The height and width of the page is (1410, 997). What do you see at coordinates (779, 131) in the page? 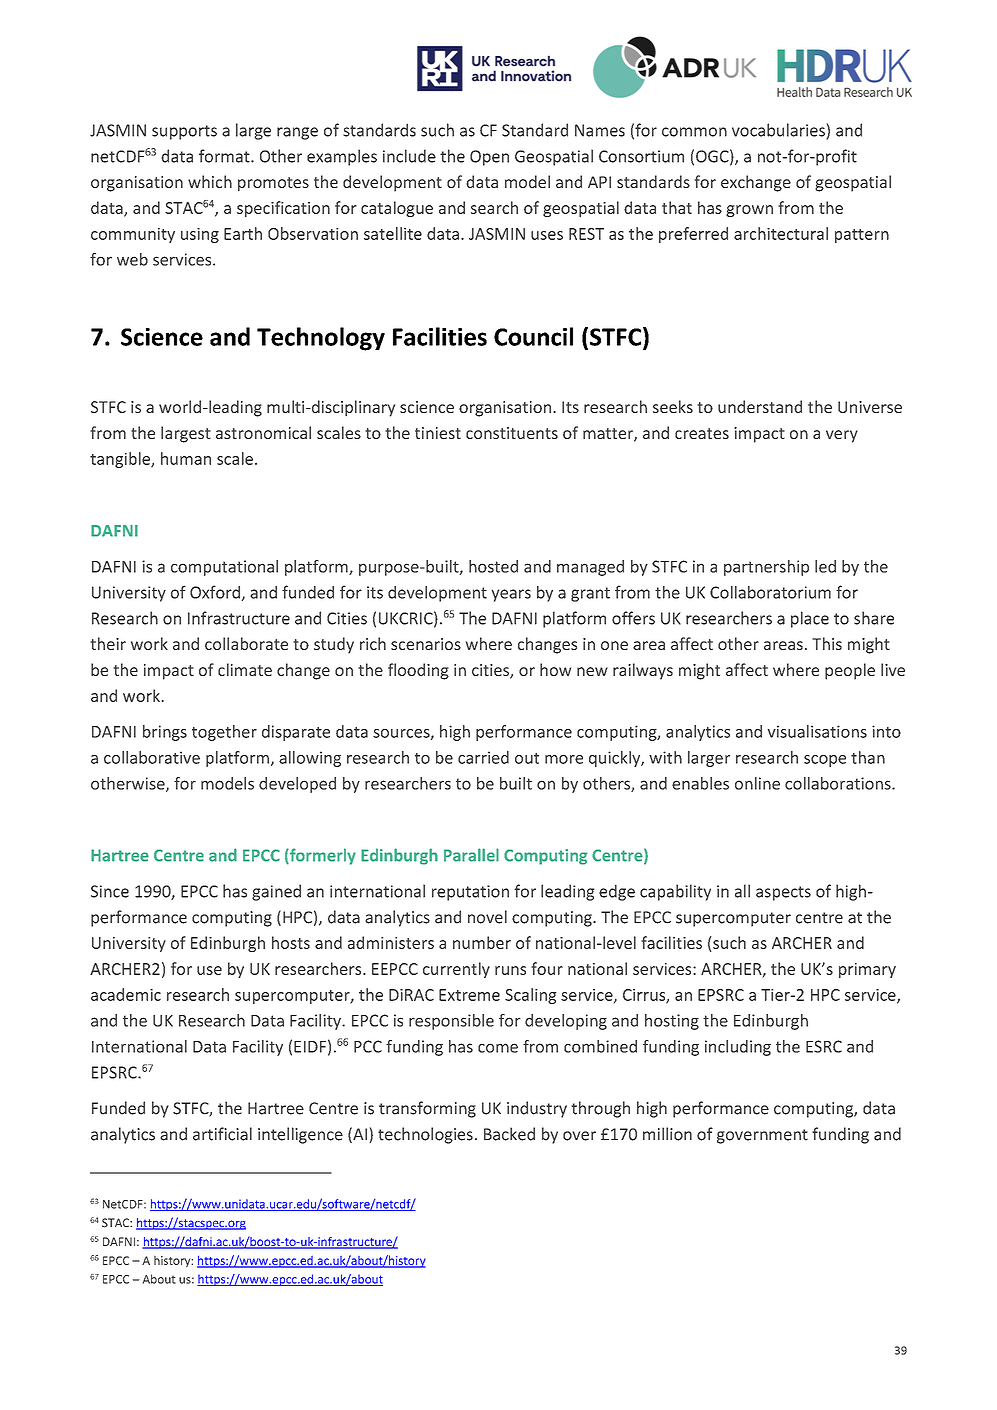
I see `vocabularies` at bounding box center [779, 131].
